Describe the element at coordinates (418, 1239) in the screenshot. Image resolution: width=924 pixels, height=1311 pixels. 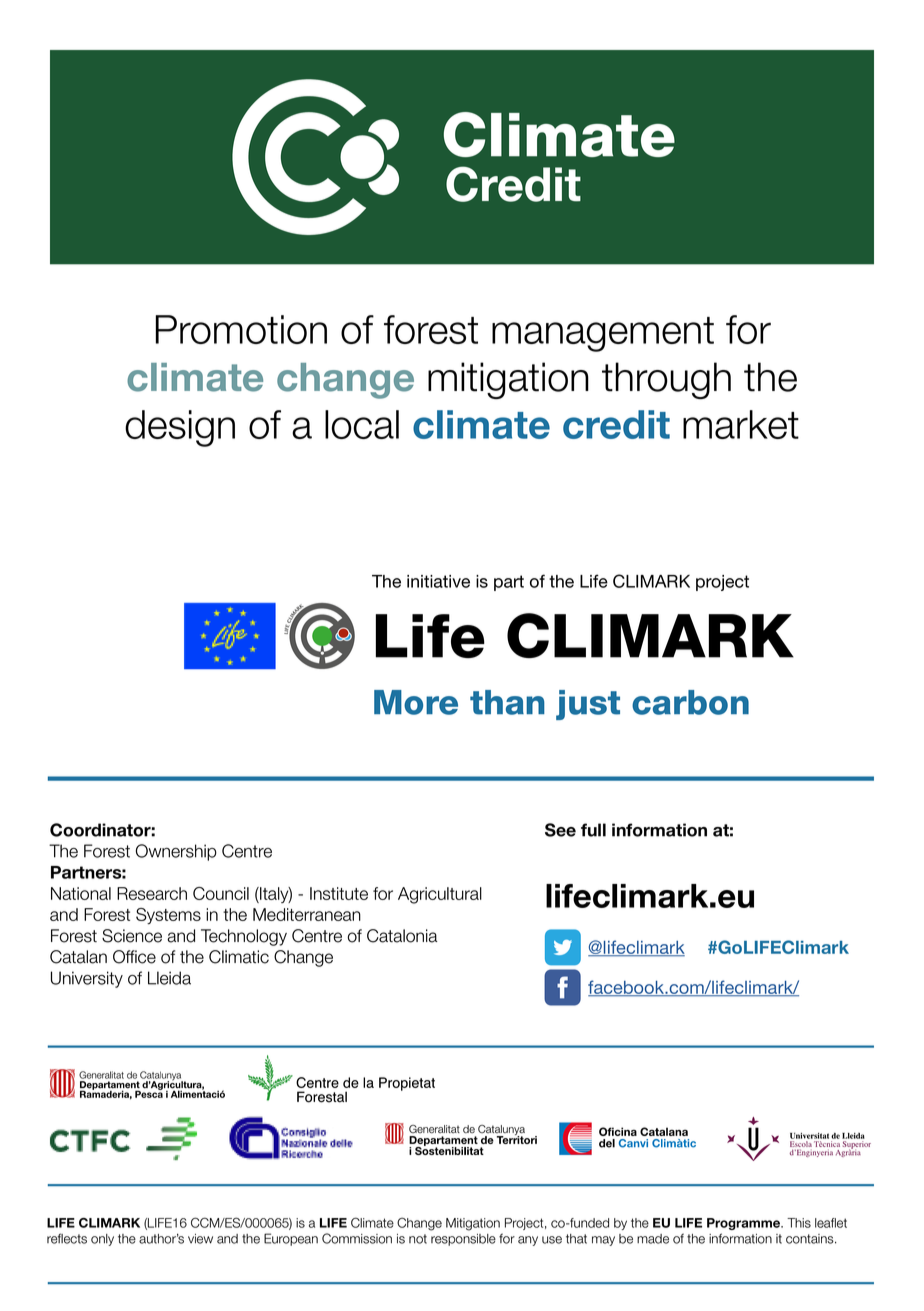
I see `not` at that location.
